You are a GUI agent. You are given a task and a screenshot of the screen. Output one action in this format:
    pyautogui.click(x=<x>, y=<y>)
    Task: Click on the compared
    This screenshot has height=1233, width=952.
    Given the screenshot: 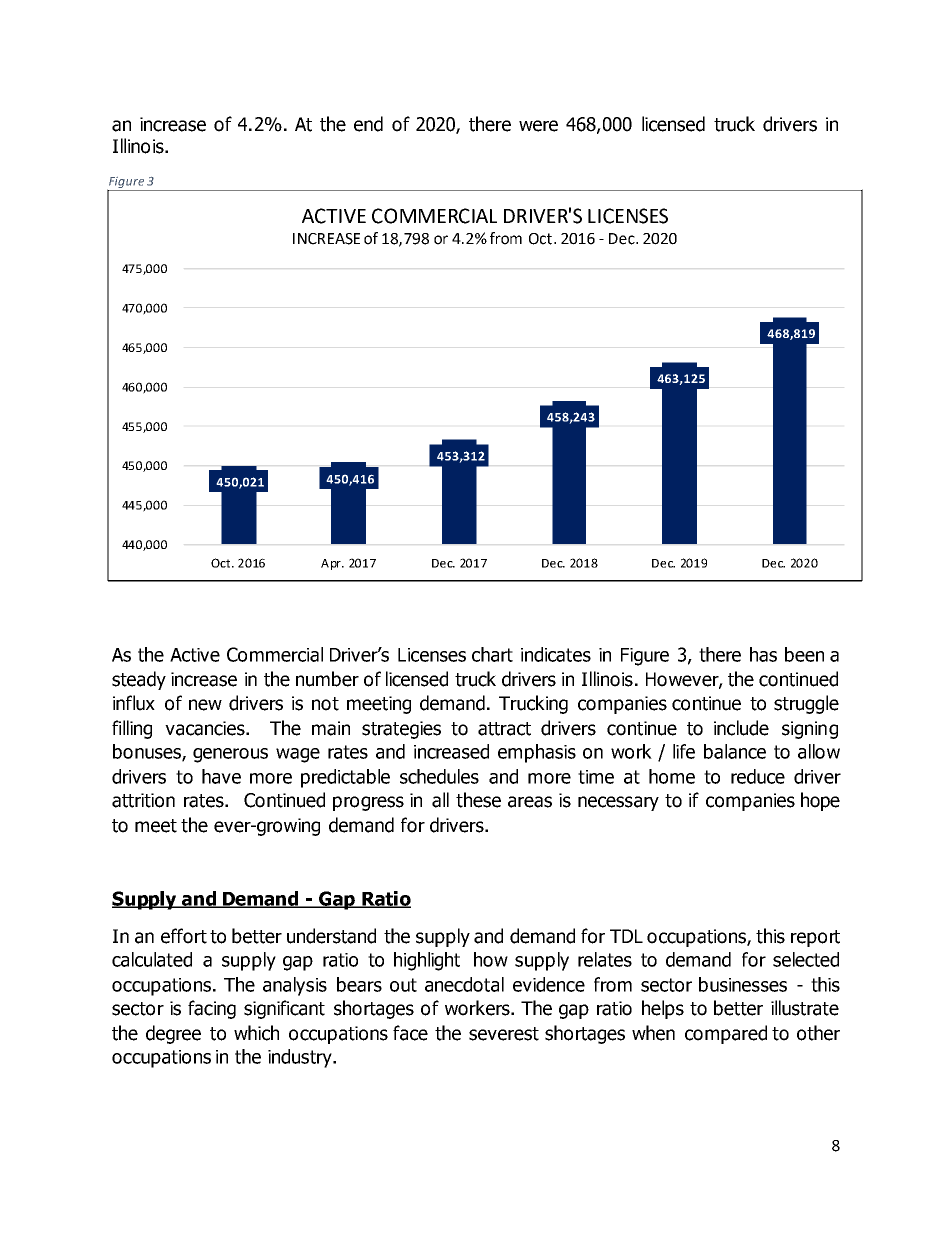 What is the action you would take?
    pyautogui.click(x=726, y=1034)
